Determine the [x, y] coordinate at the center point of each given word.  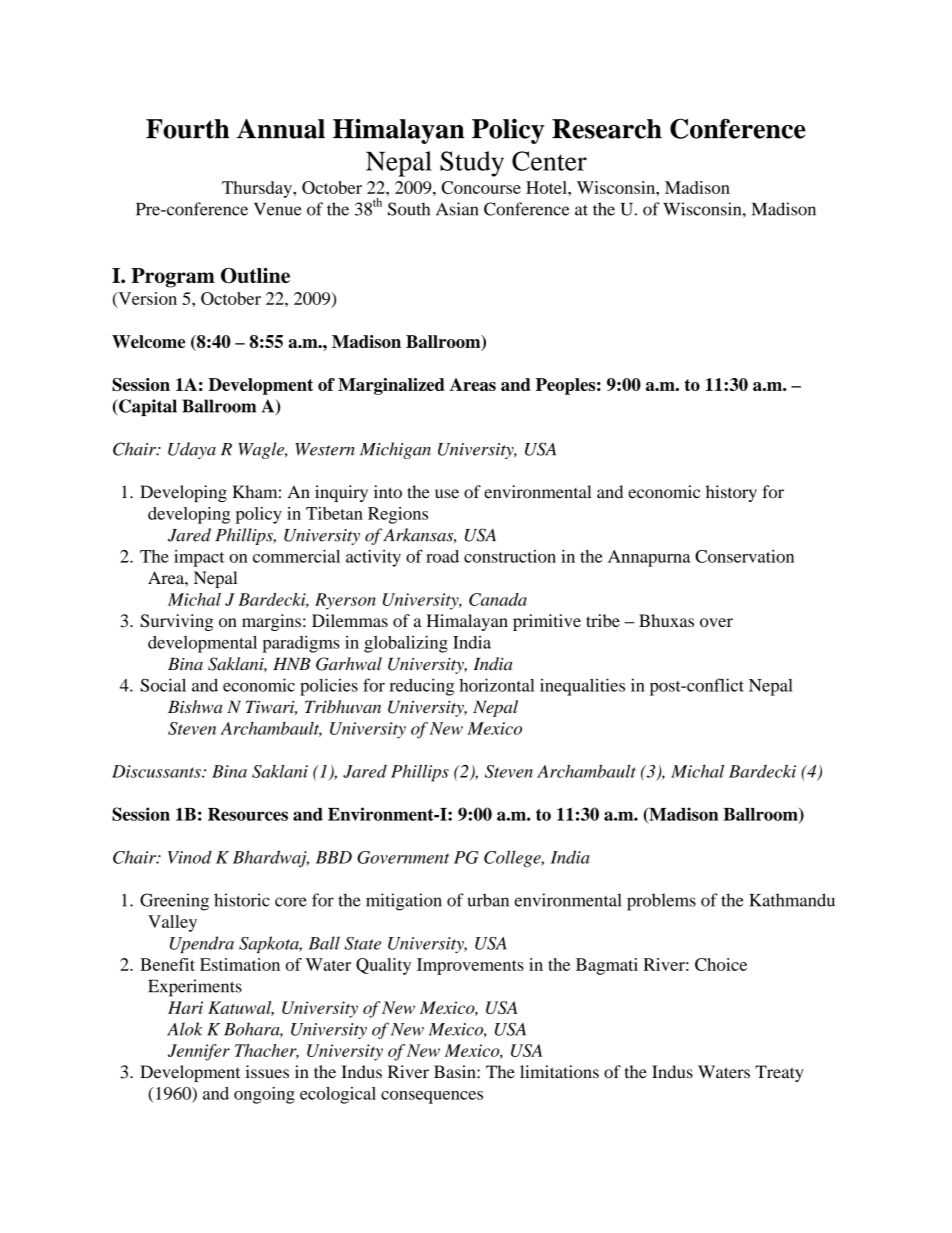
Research [607, 129]
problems [661, 902]
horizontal [497, 685]
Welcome [148, 341]
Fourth [187, 129]
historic [242, 900]
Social [163, 685]
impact [199, 558]
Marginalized [391, 386]
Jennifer [199, 1052]
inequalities [582, 687]
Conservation [744, 556]
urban [488, 900]
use [447, 494]
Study [472, 164]
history [731, 493]
